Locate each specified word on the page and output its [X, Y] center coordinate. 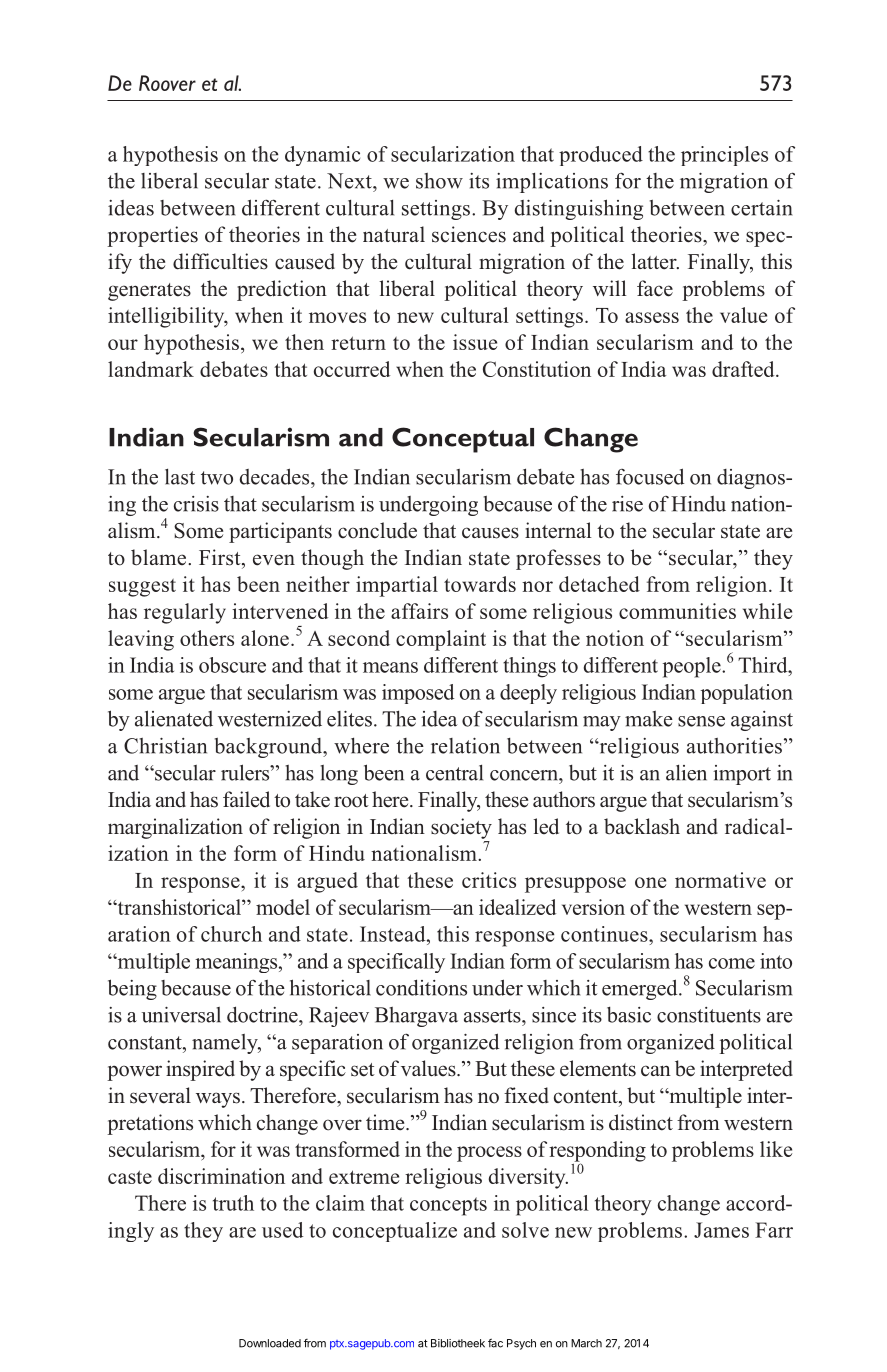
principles [724, 156]
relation [465, 746]
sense [701, 721]
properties [152, 236]
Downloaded [270, 1343]
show [439, 181]
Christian [165, 746]
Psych [521, 1344]
